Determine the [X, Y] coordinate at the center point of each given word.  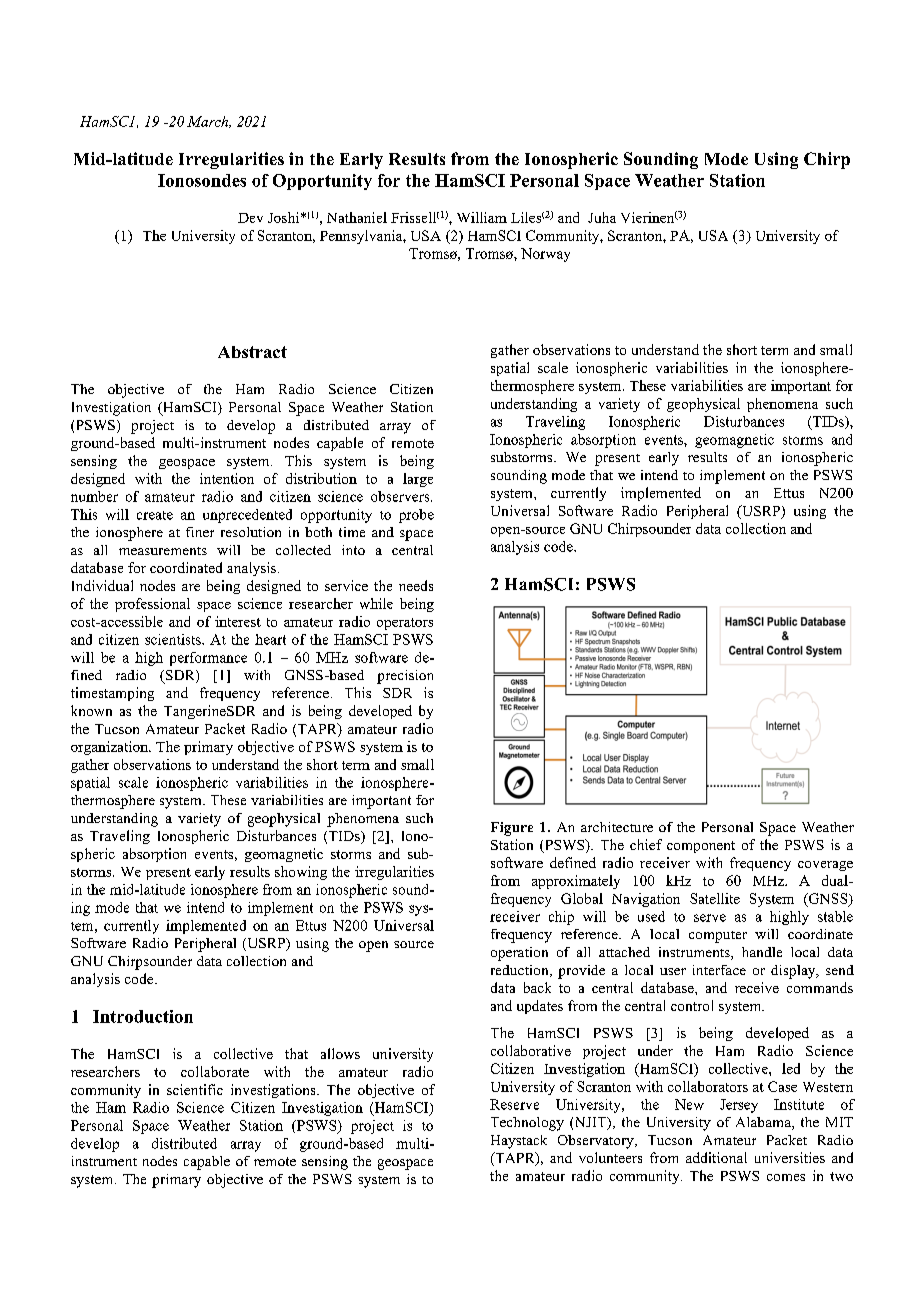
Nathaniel [357, 217]
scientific [195, 1089]
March [209, 122]
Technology [527, 1124]
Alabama [764, 1123]
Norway [545, 255]
